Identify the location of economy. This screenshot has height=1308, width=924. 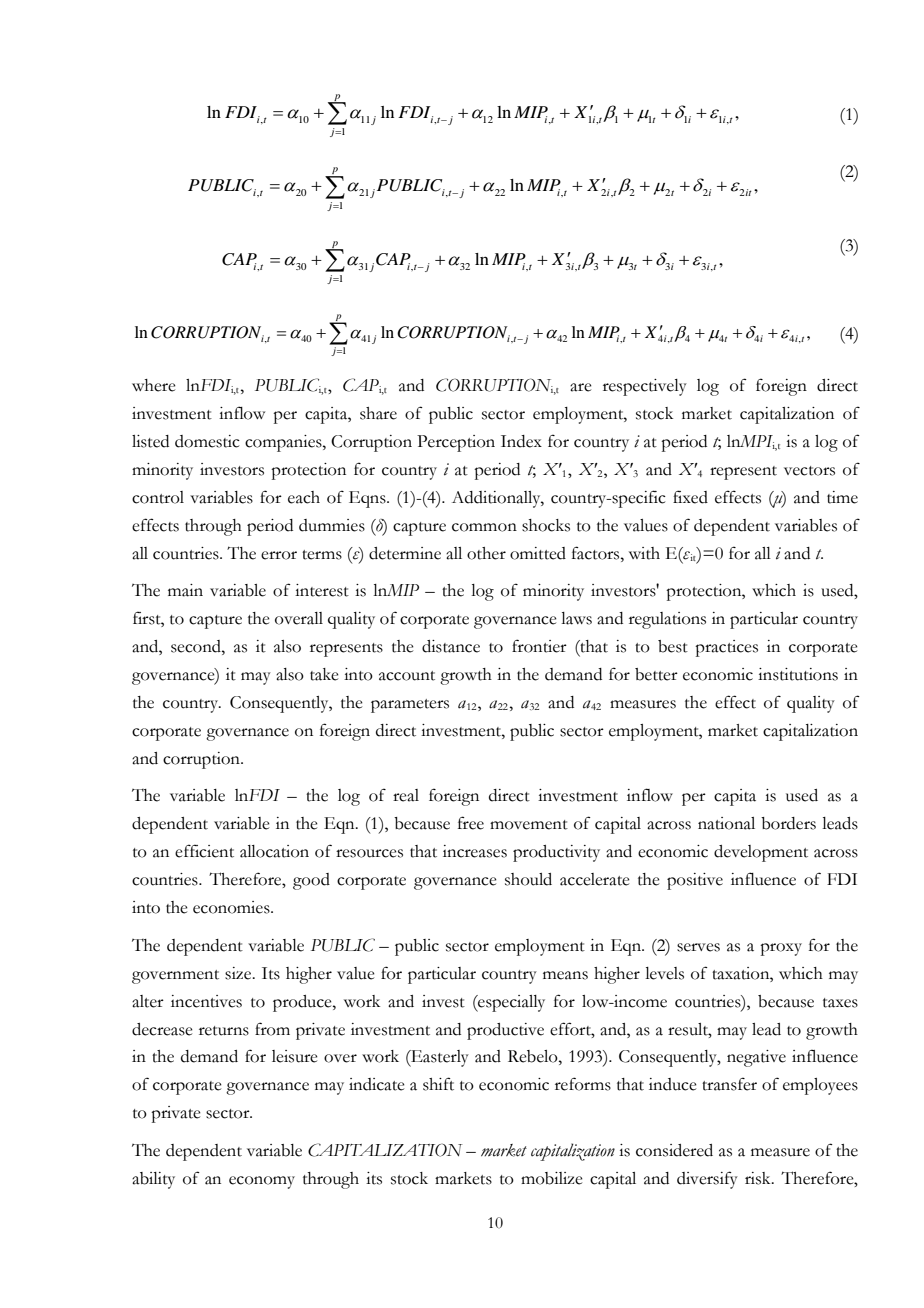
(262, 1182).
